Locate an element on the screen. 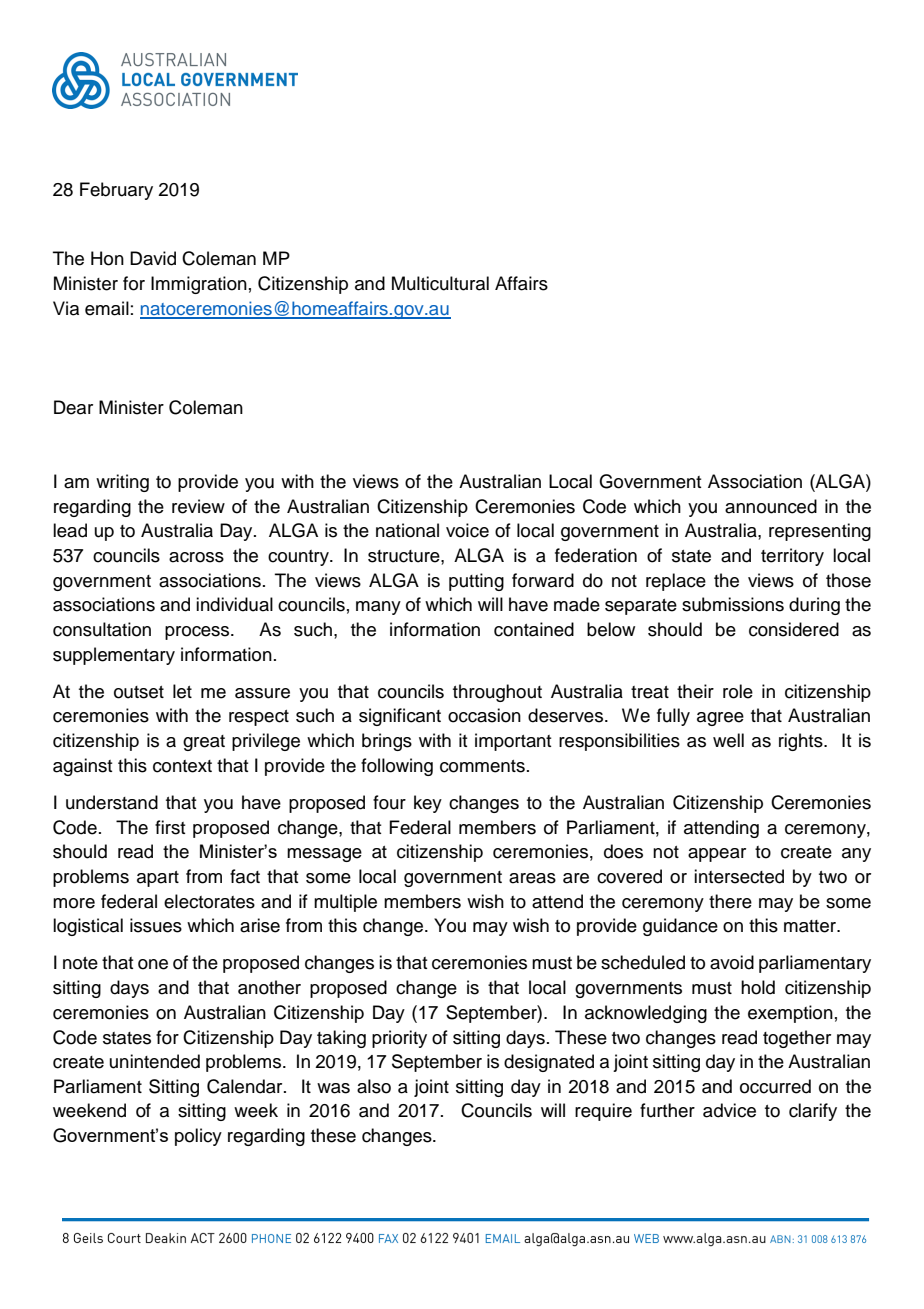 Image resolution: width=924 pixels, height=1309 pixels. throughout is located at coordinates (497, 693).
